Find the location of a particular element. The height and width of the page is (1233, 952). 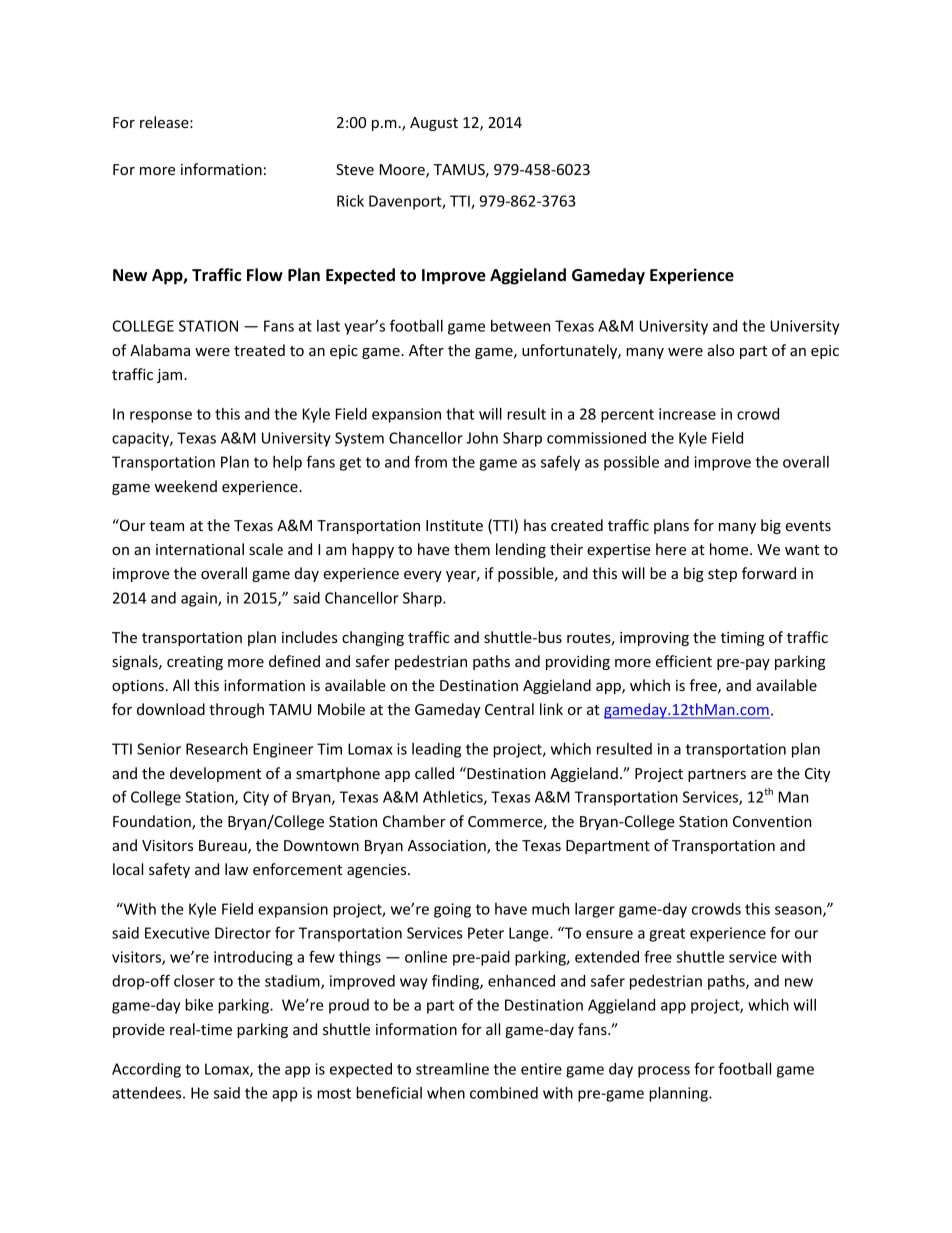

Research is located at coordinates (217, 749).
